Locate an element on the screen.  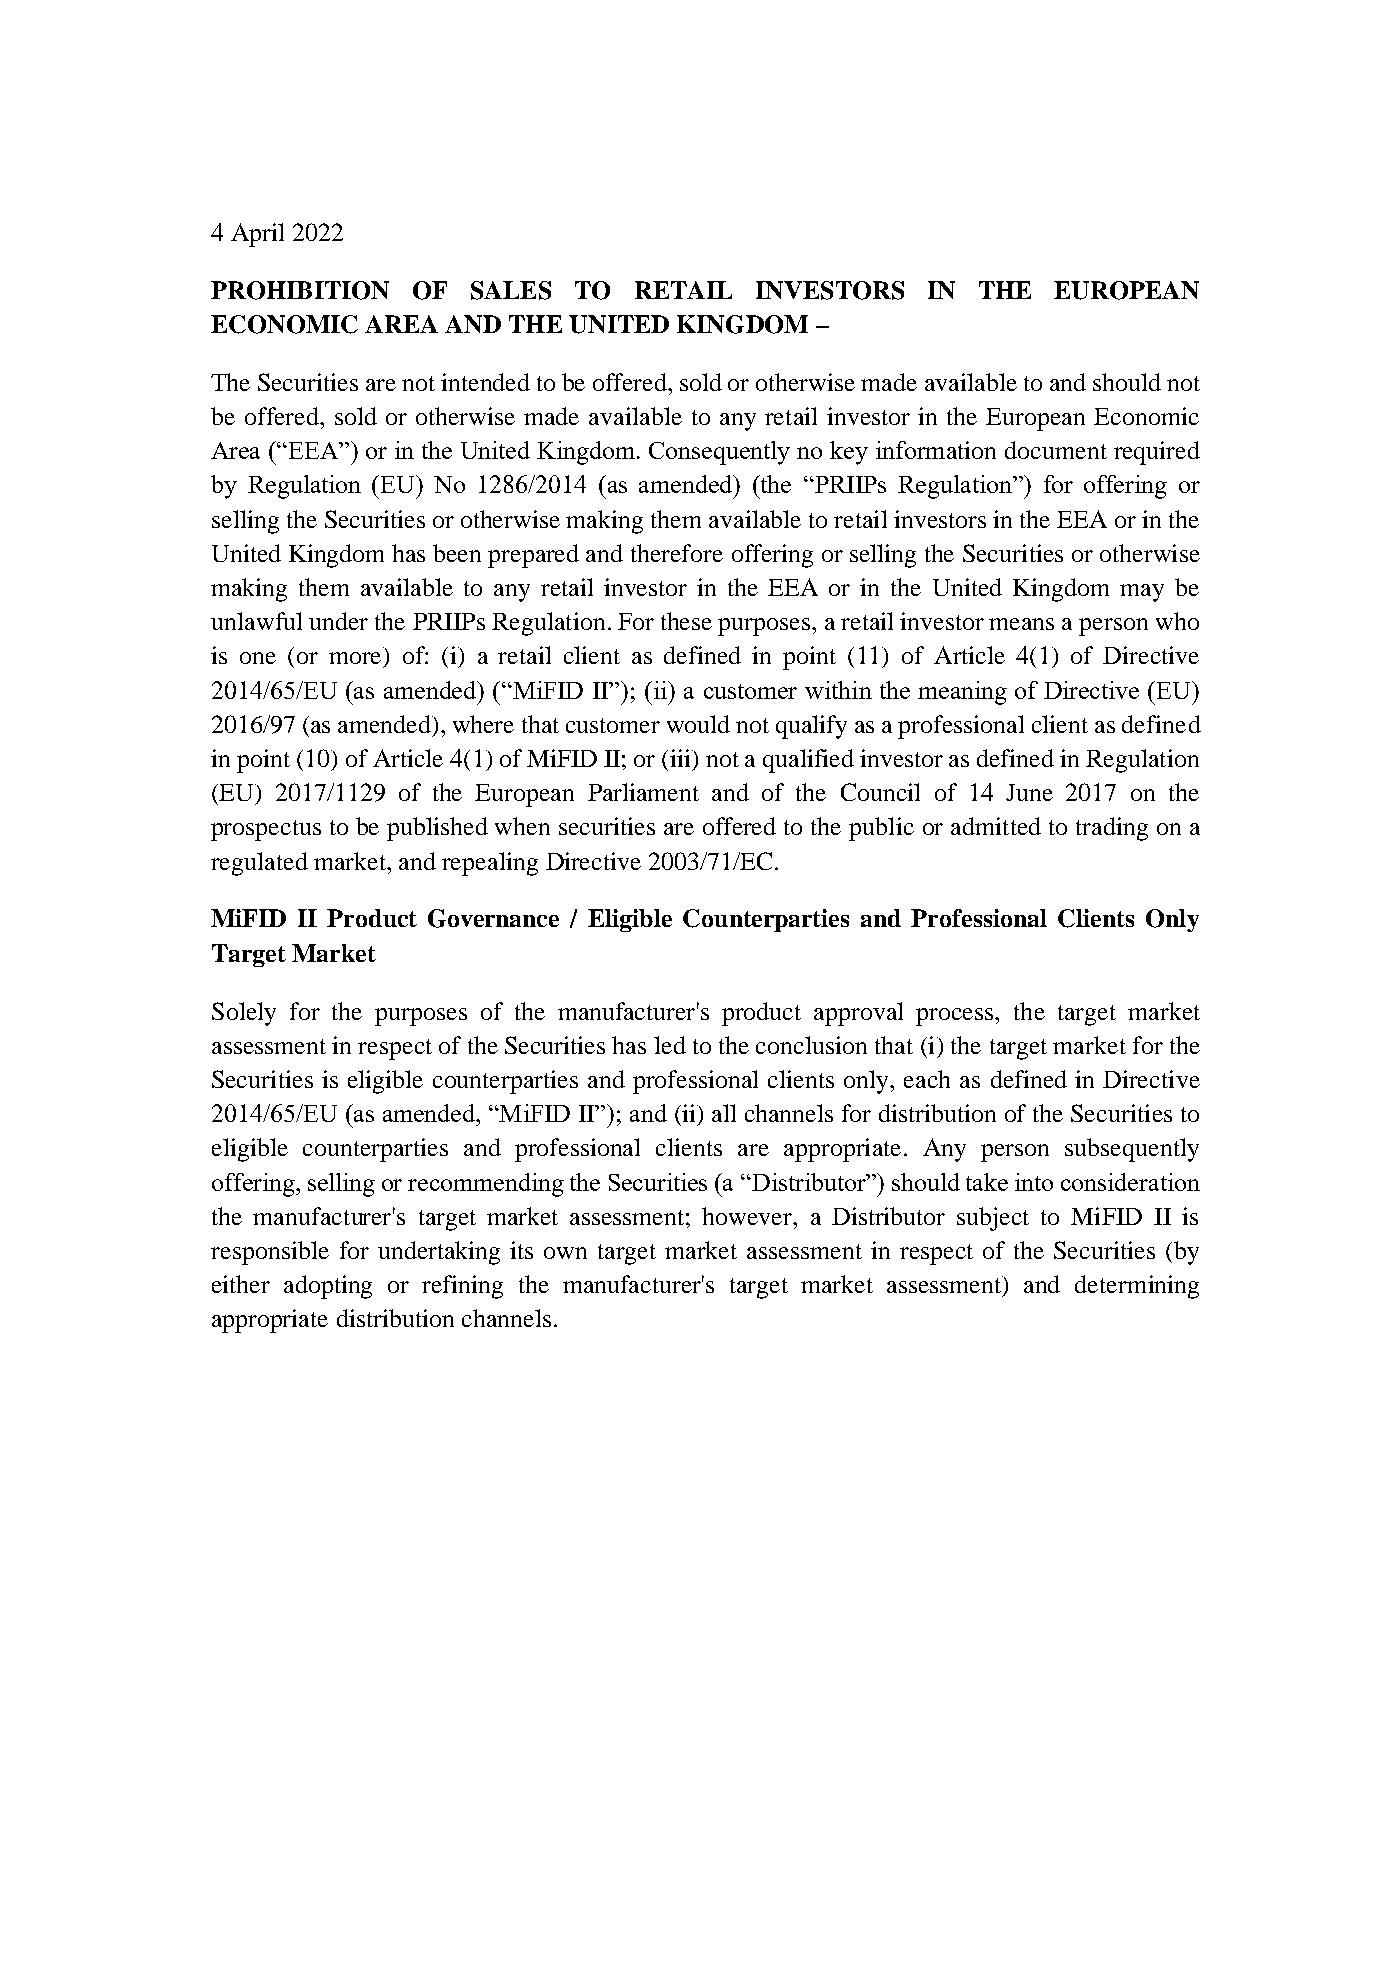
unlawful is located at coordinates (256, 621).
